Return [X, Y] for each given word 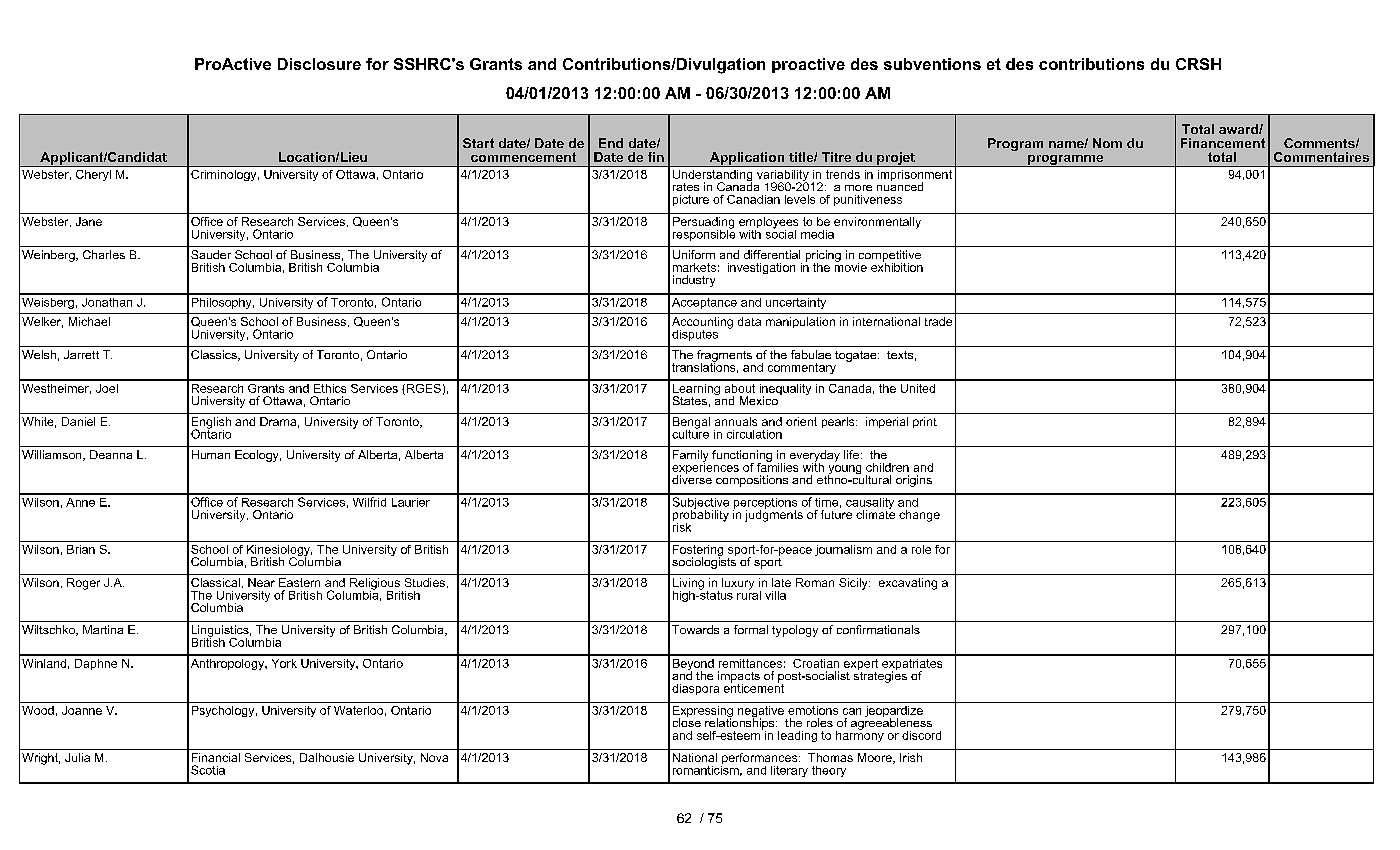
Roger [83, 584]
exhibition [897, 266]
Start [478, 143]
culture [690, 433]
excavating [908, 584]
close [687, 721]
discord [921, 735]
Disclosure [319, 64]
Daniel [78, 421]
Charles [104, 254]
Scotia [208, 770]
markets [694, 267]
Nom [1107, 143]
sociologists [704, 562]
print [925, 422]
